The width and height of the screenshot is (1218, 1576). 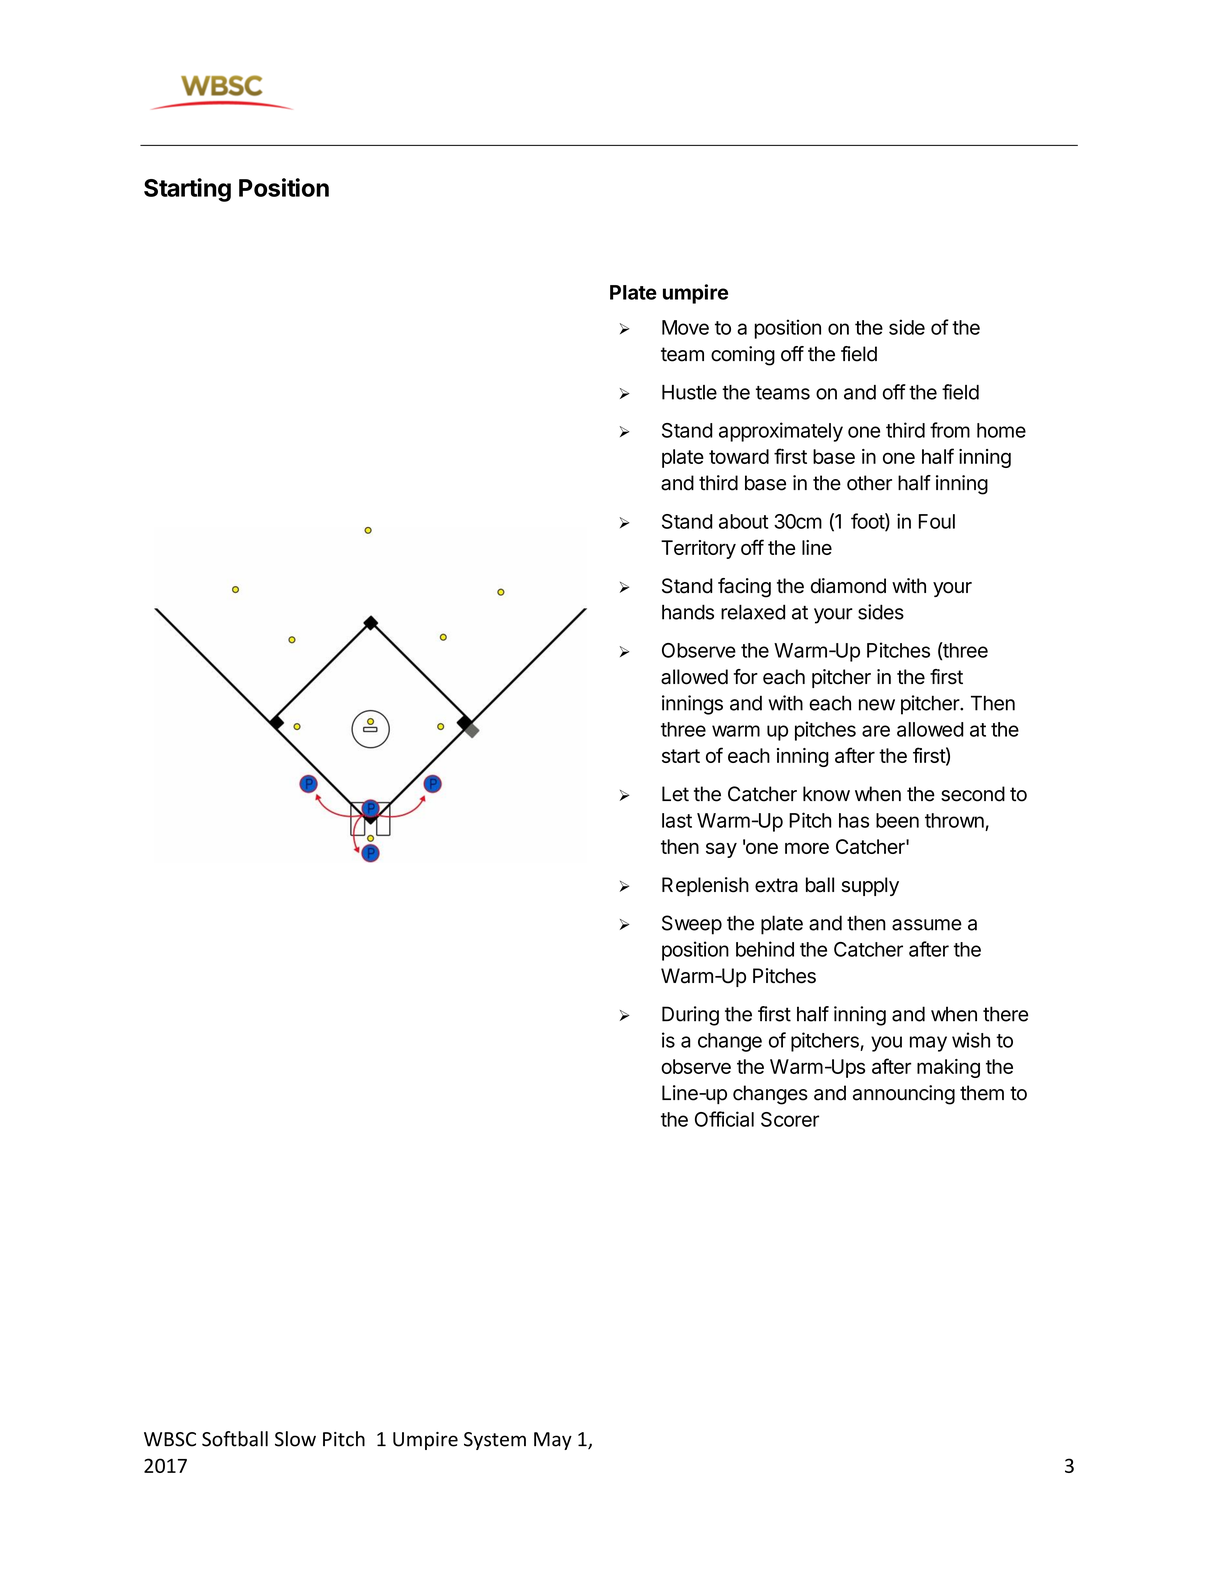 I want to click on Hustle, so click(x=689, y=392).
